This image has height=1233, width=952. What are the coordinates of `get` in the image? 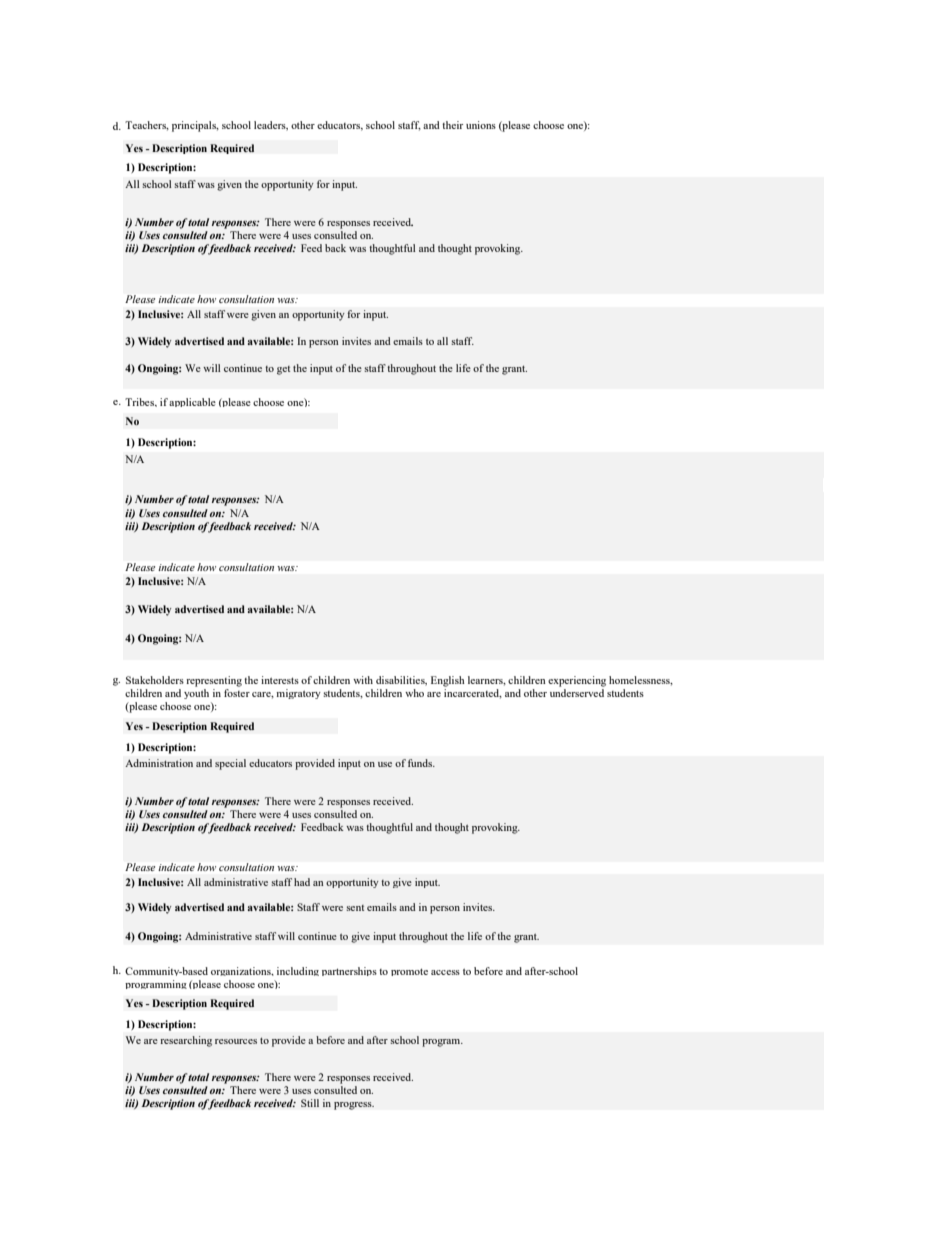 It's located at (283, 370).
